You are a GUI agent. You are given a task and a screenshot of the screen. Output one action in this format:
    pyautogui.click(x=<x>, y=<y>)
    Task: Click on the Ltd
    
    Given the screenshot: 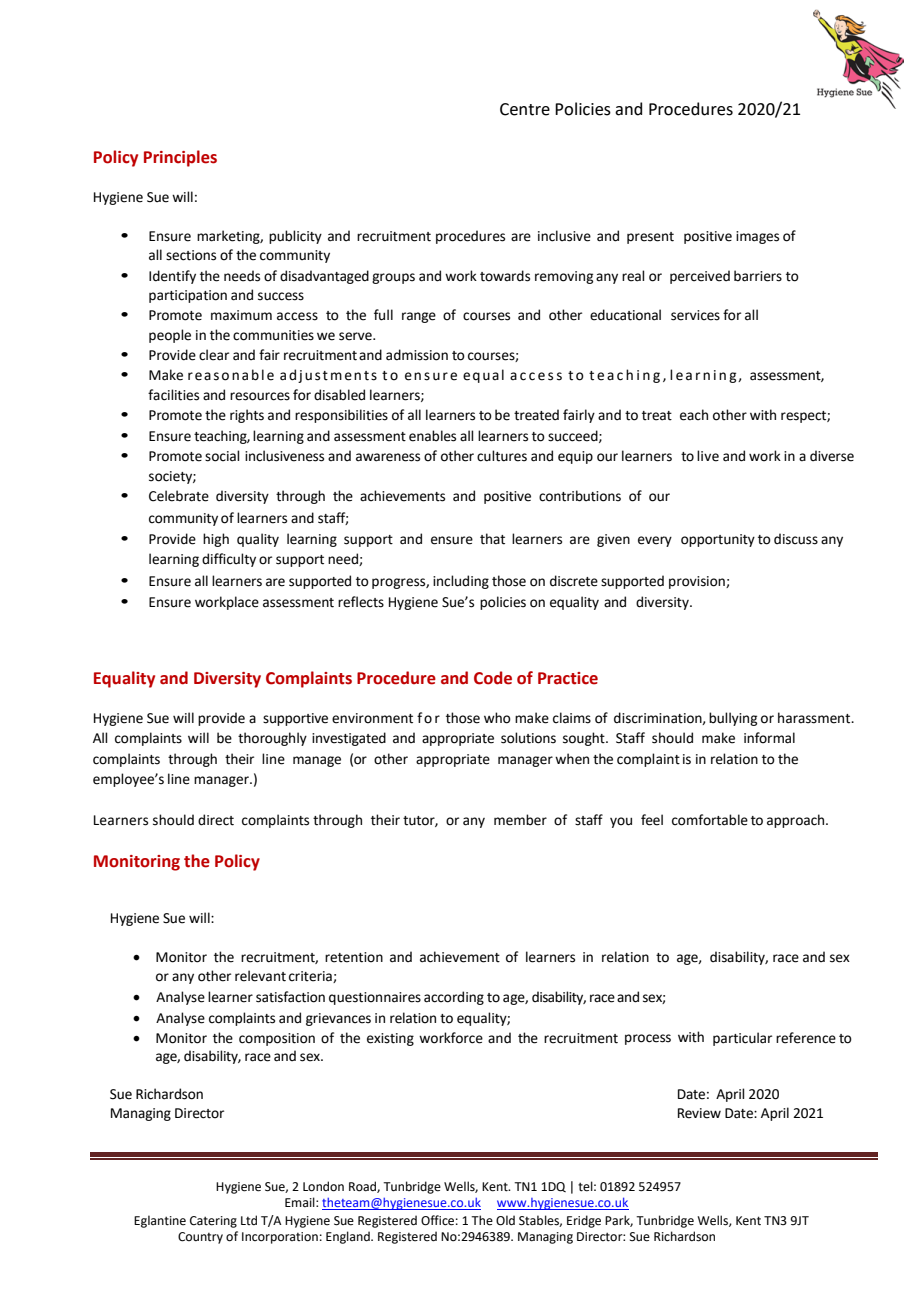 What is the action you would take?
    pyautogui.click(x=249, y=1220)
